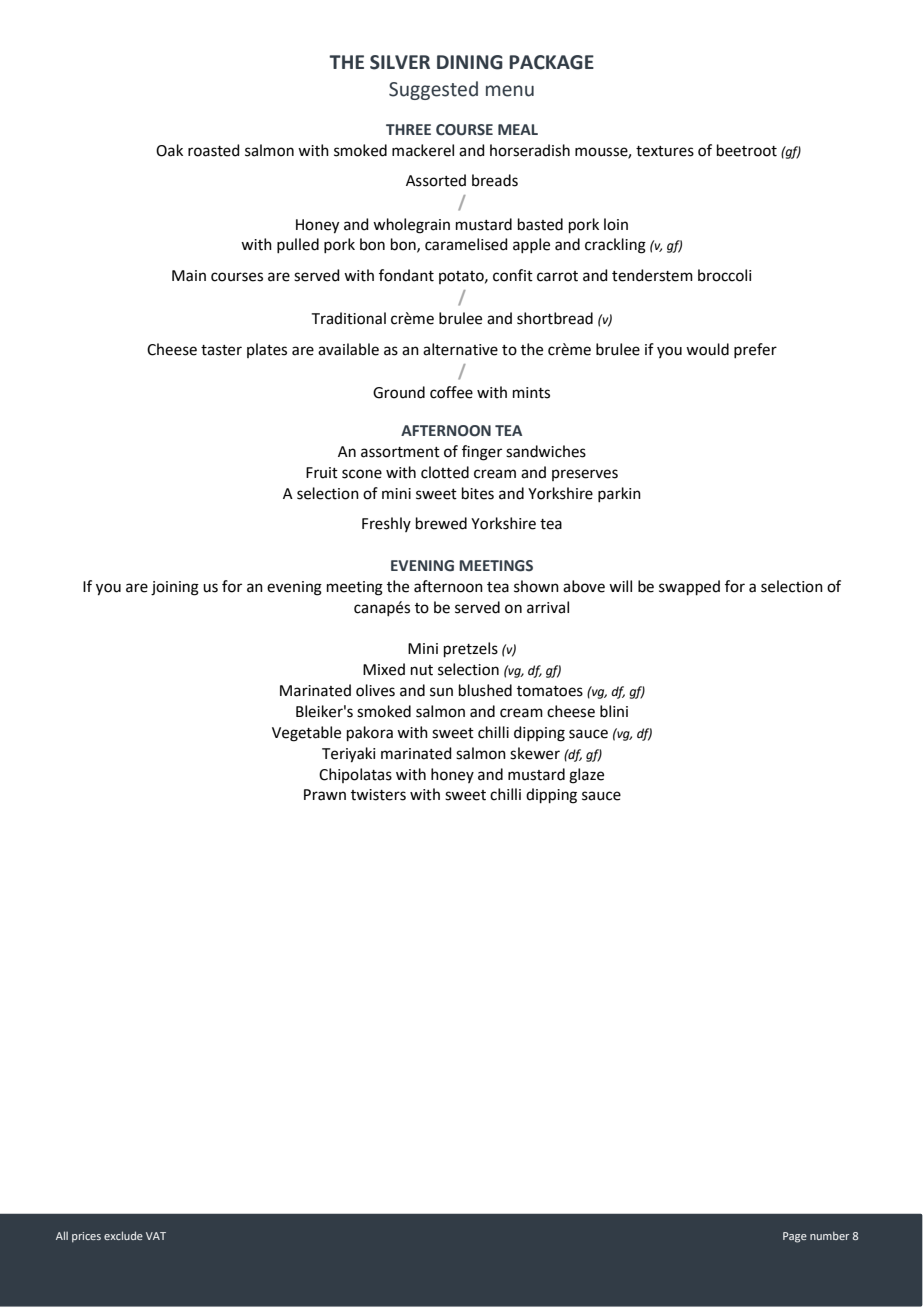 The image size is (924, 1308). I want to click on Oak, so click(169, 150).
